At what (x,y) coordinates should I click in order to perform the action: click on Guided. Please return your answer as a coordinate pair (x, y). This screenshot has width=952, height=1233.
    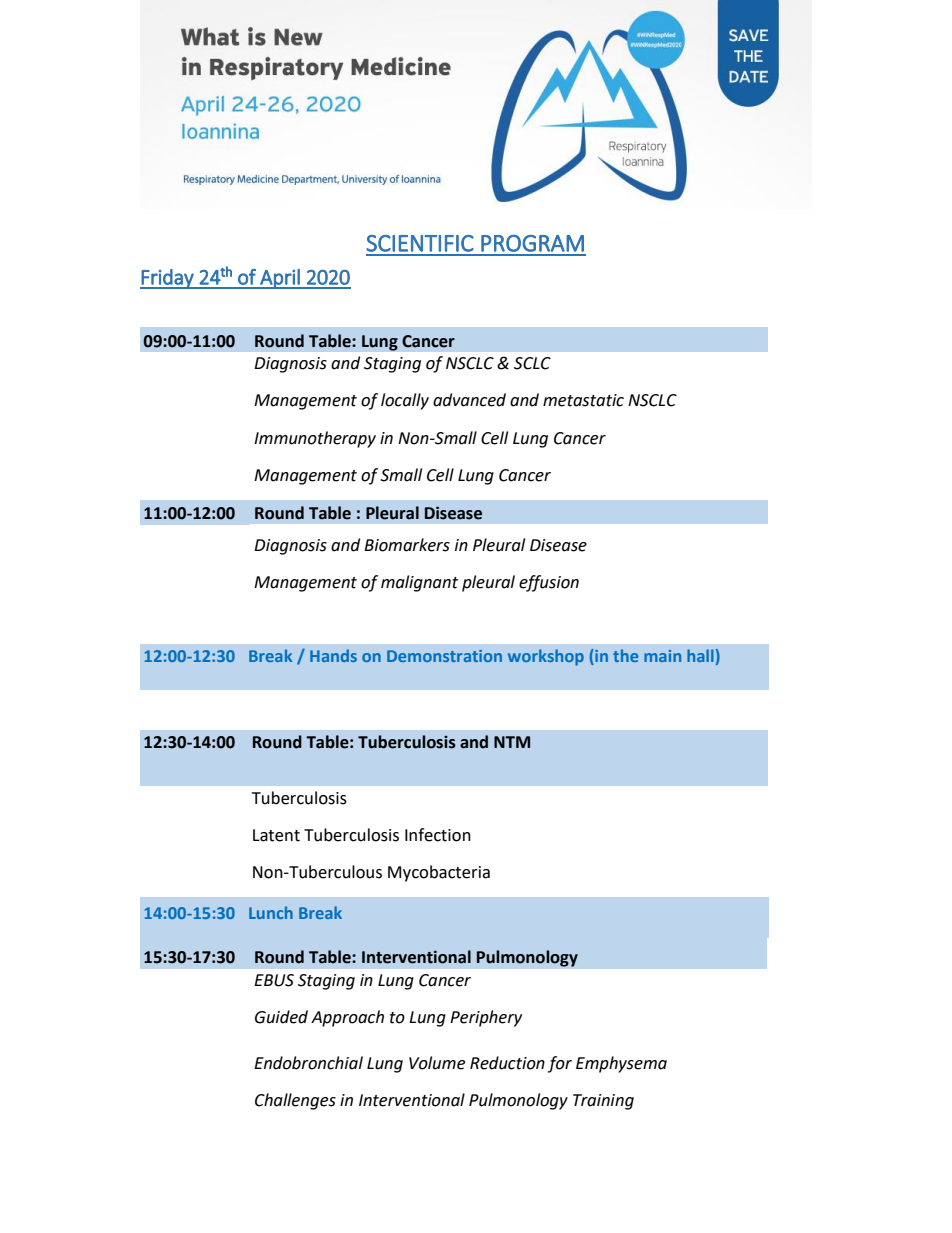
    Looking at the image, I should click on (281, 1017).
